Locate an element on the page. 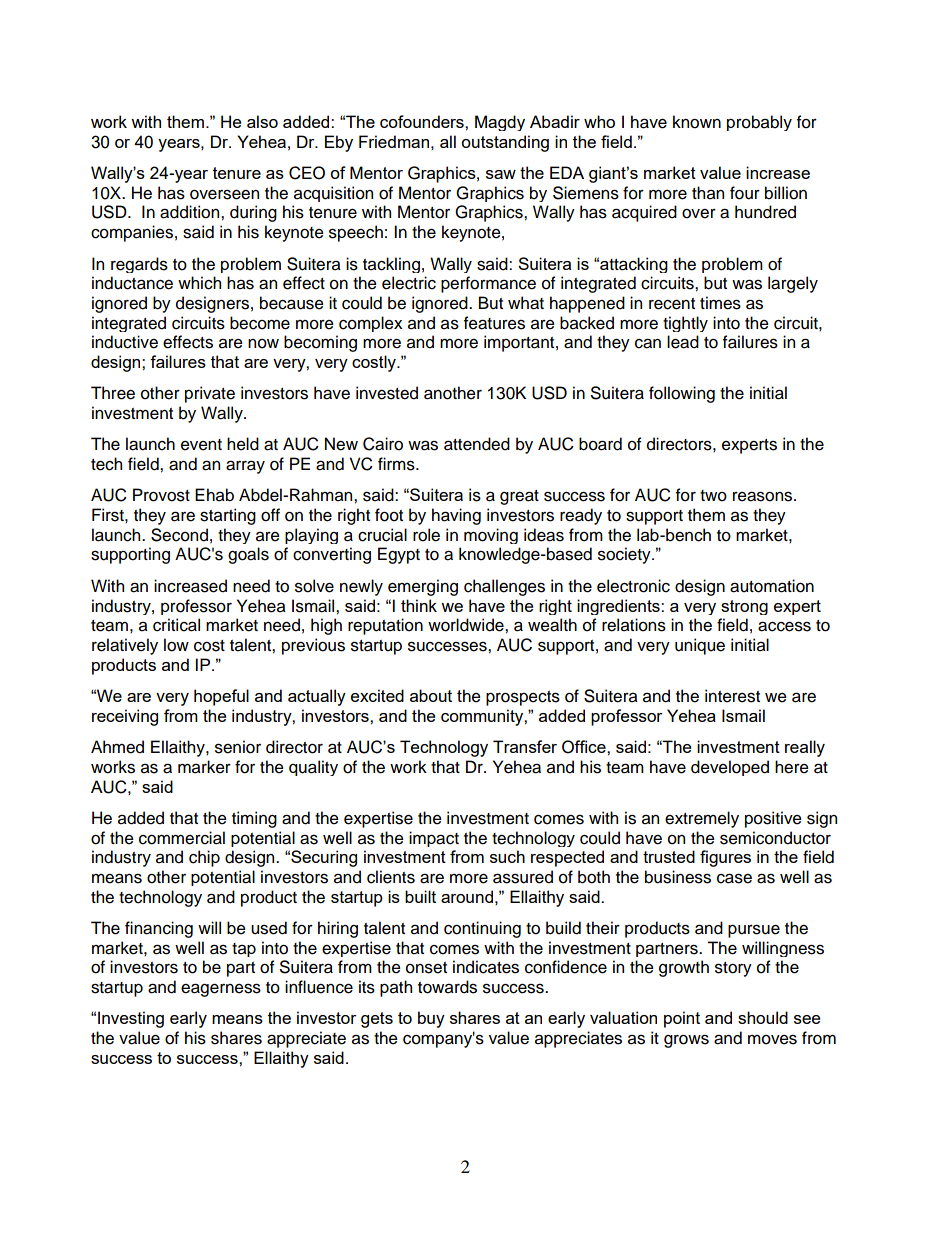 The height and width of the page is (1233, 952). emerging is located at coordinates (423, 587).
